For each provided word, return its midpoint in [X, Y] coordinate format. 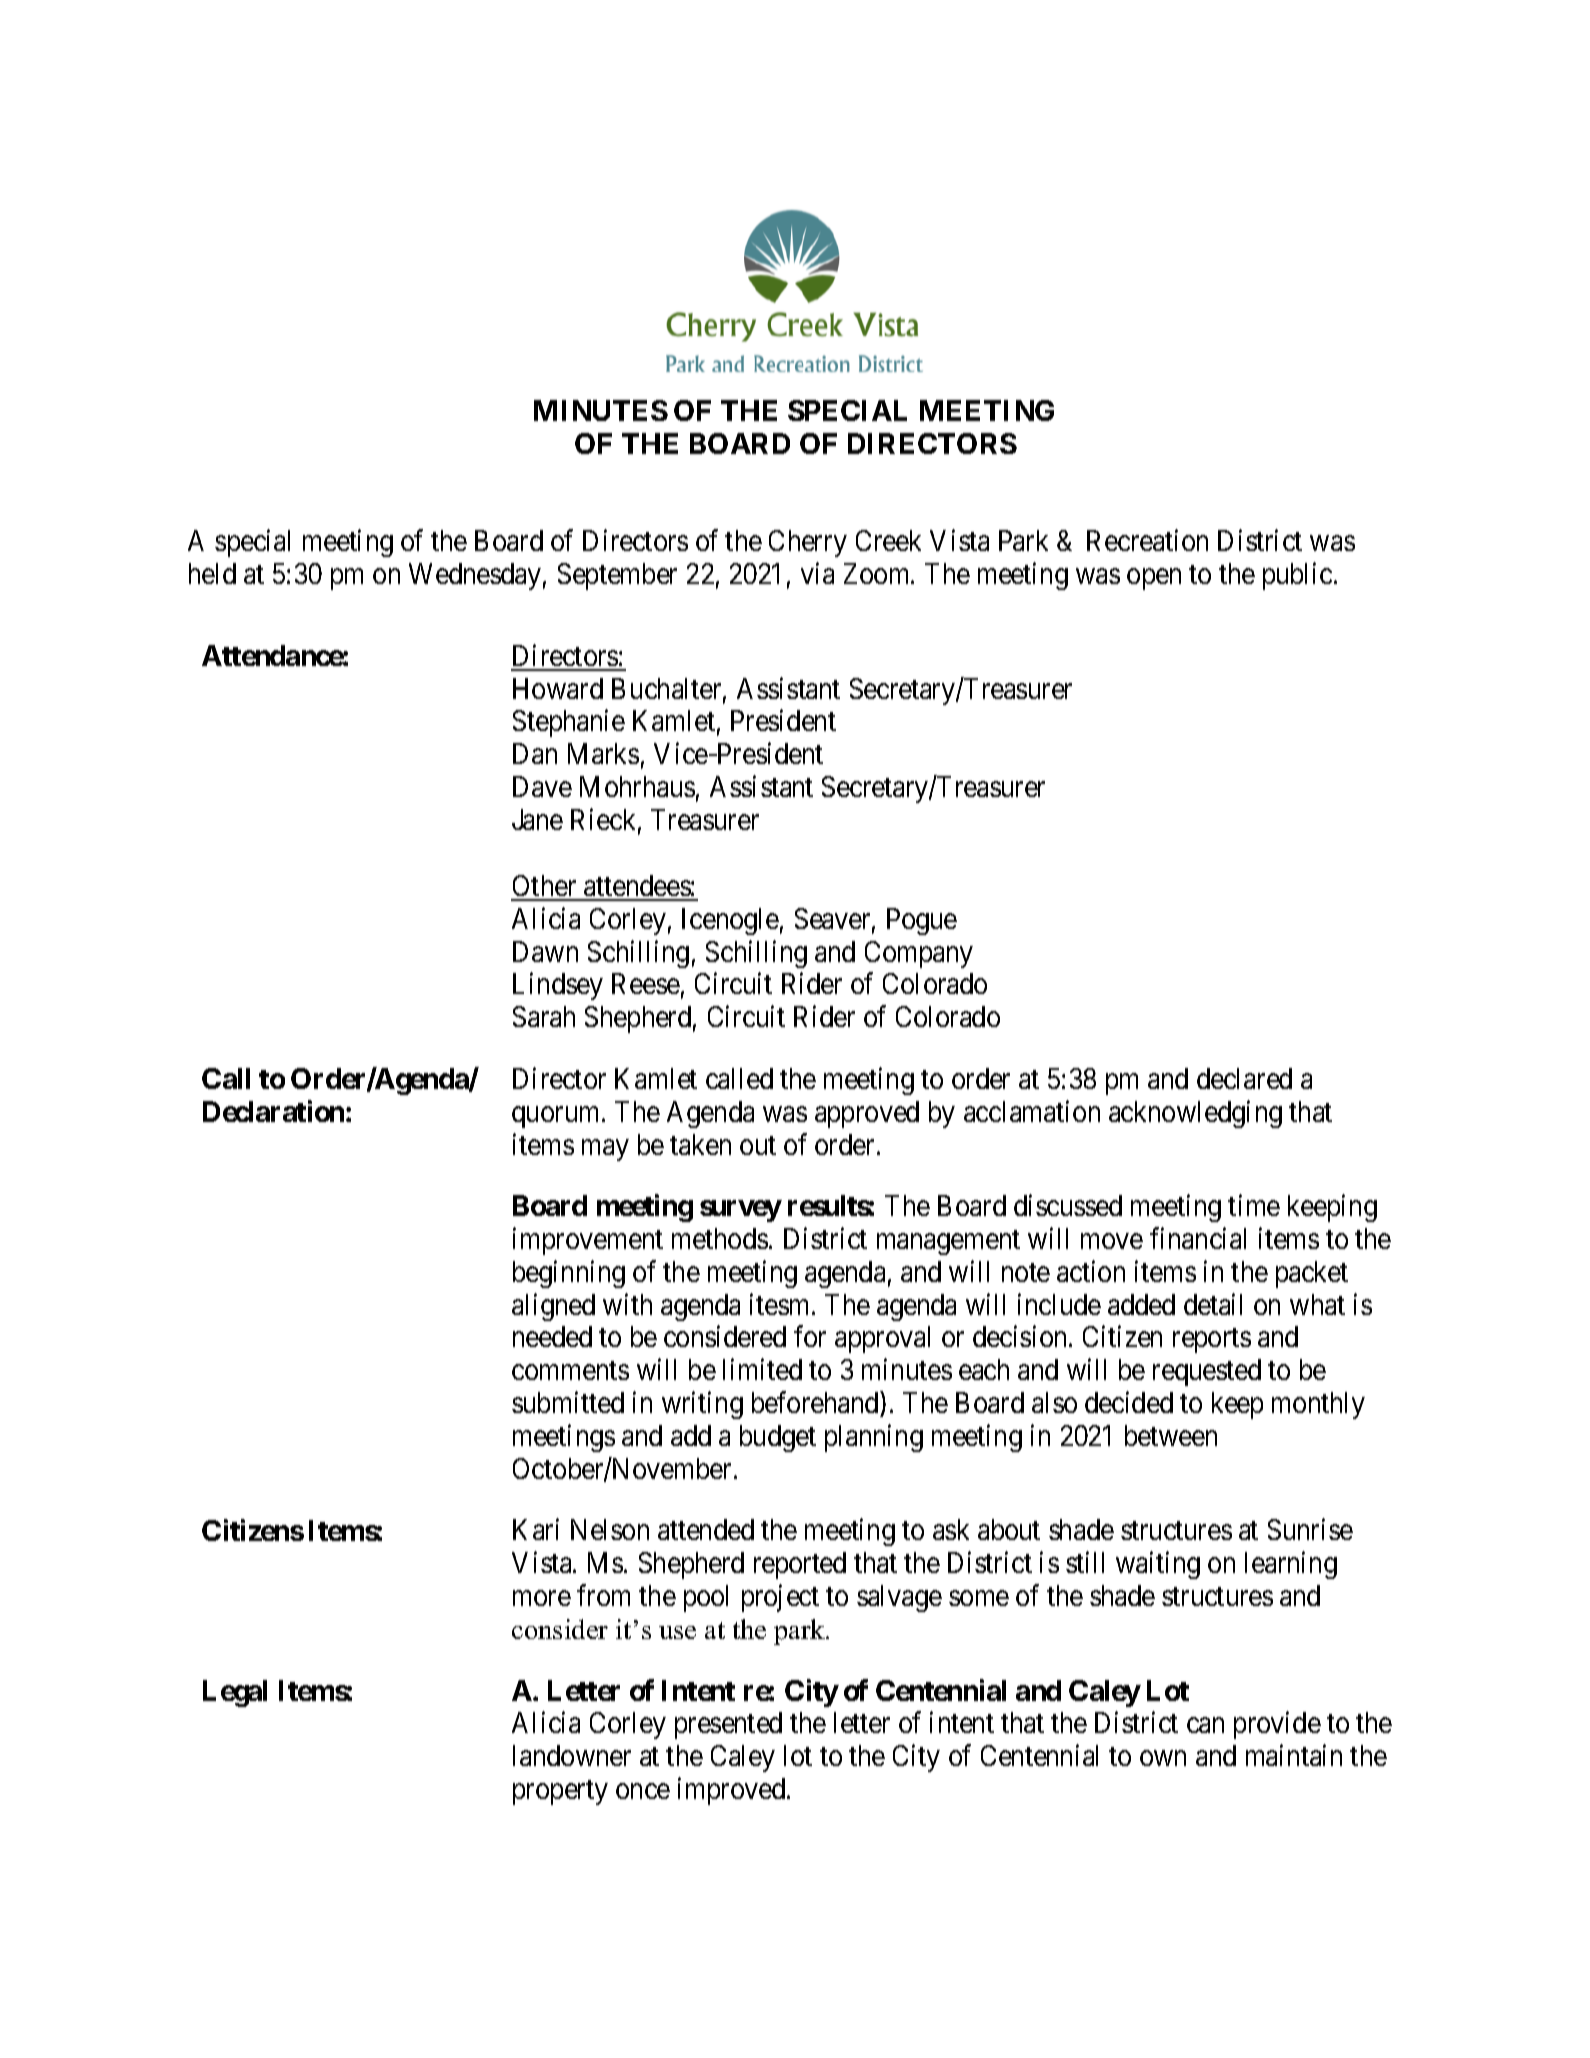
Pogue [922, 921]
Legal [235, 1693]
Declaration [275, 1111]
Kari [536, 1529]
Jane [537, 819]
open [1154, 579]
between [1171, 1435]
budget [778, 1438]
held [212, 573]
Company [919, 954]
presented [728, 1725]
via [817, 573]
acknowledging [1195, 1114]
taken [700, 1144]
